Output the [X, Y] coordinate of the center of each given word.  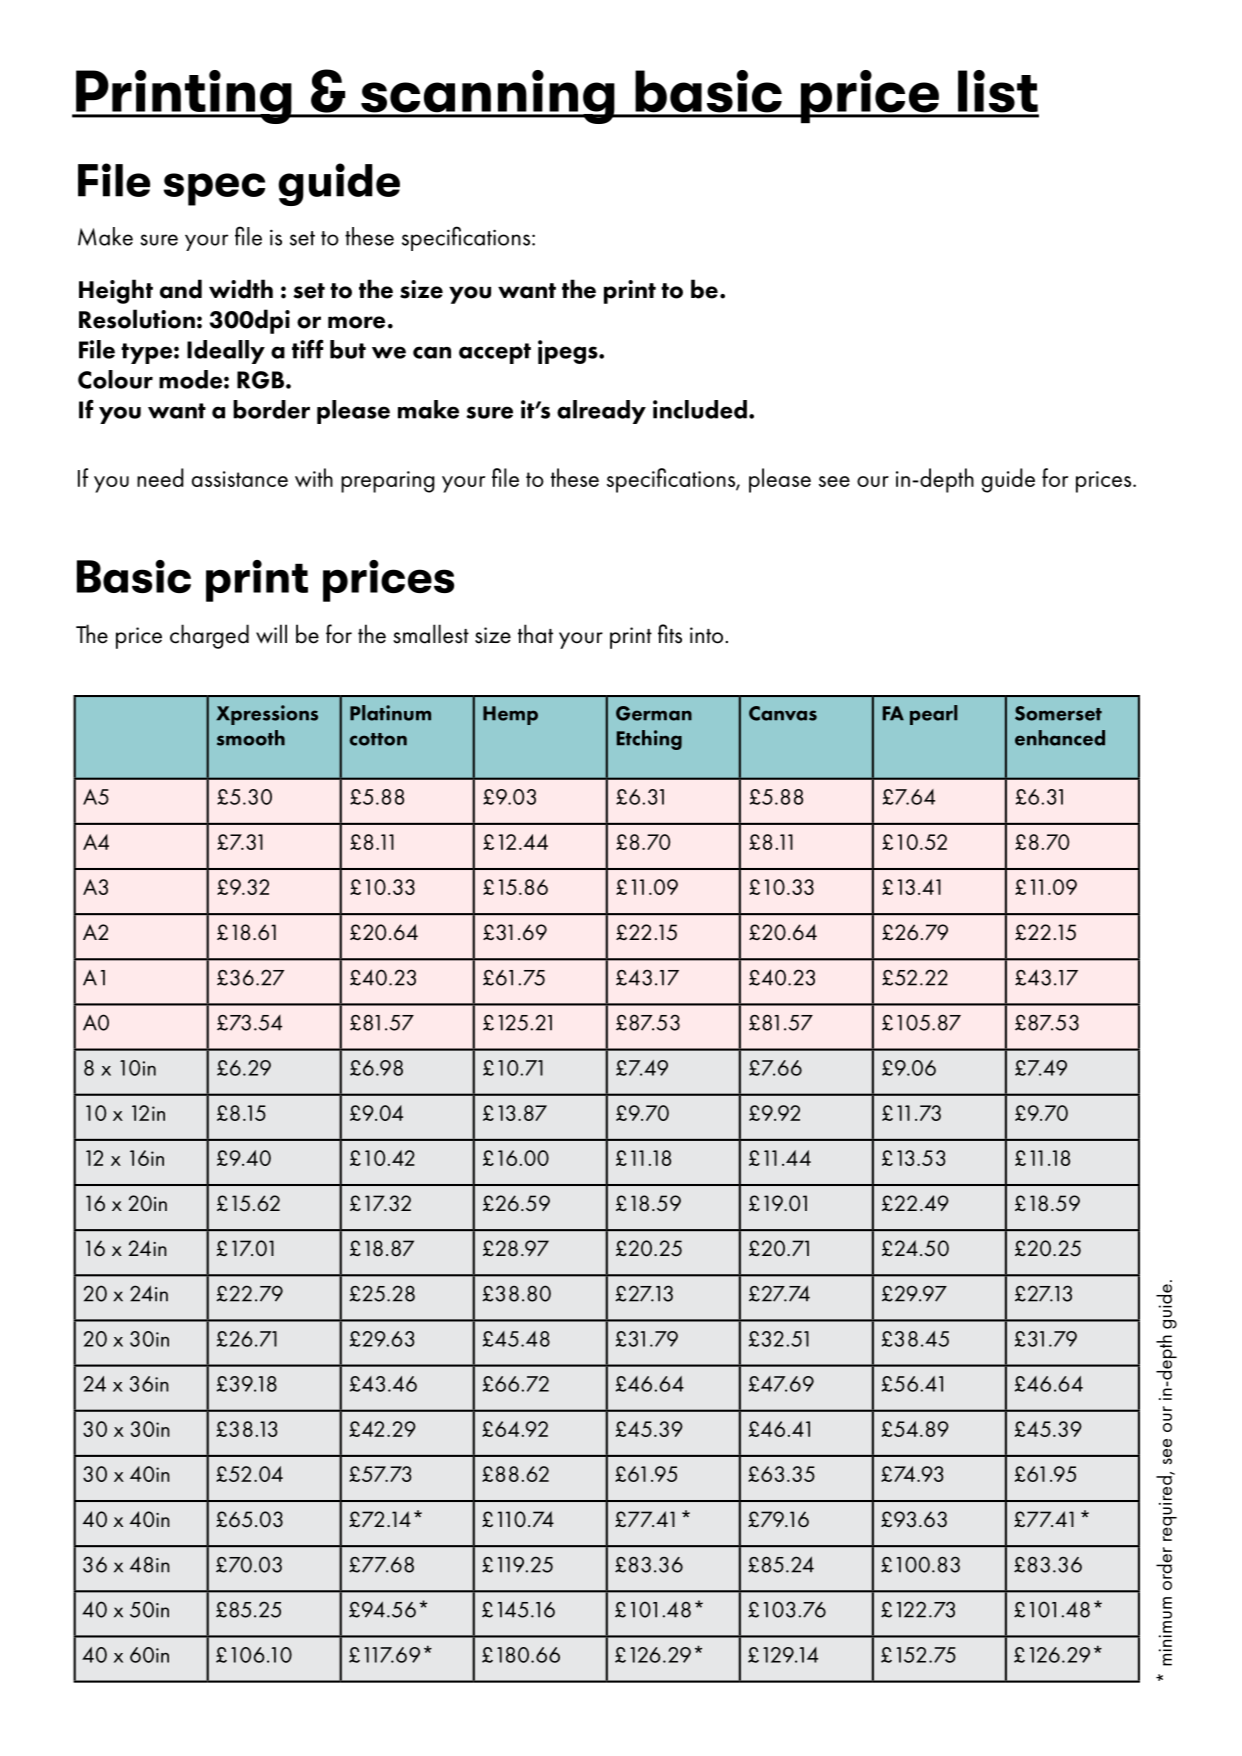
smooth [251, 738]
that [535, 634]
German [654, 713]
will [271, 634]
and [181, 289]
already [601, 412]
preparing [388, 482]
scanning [488, 97]
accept [495, 353]
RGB [262, 380]
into [706, 635]
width [241, 289]
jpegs [569, 352]
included [700, 409]
